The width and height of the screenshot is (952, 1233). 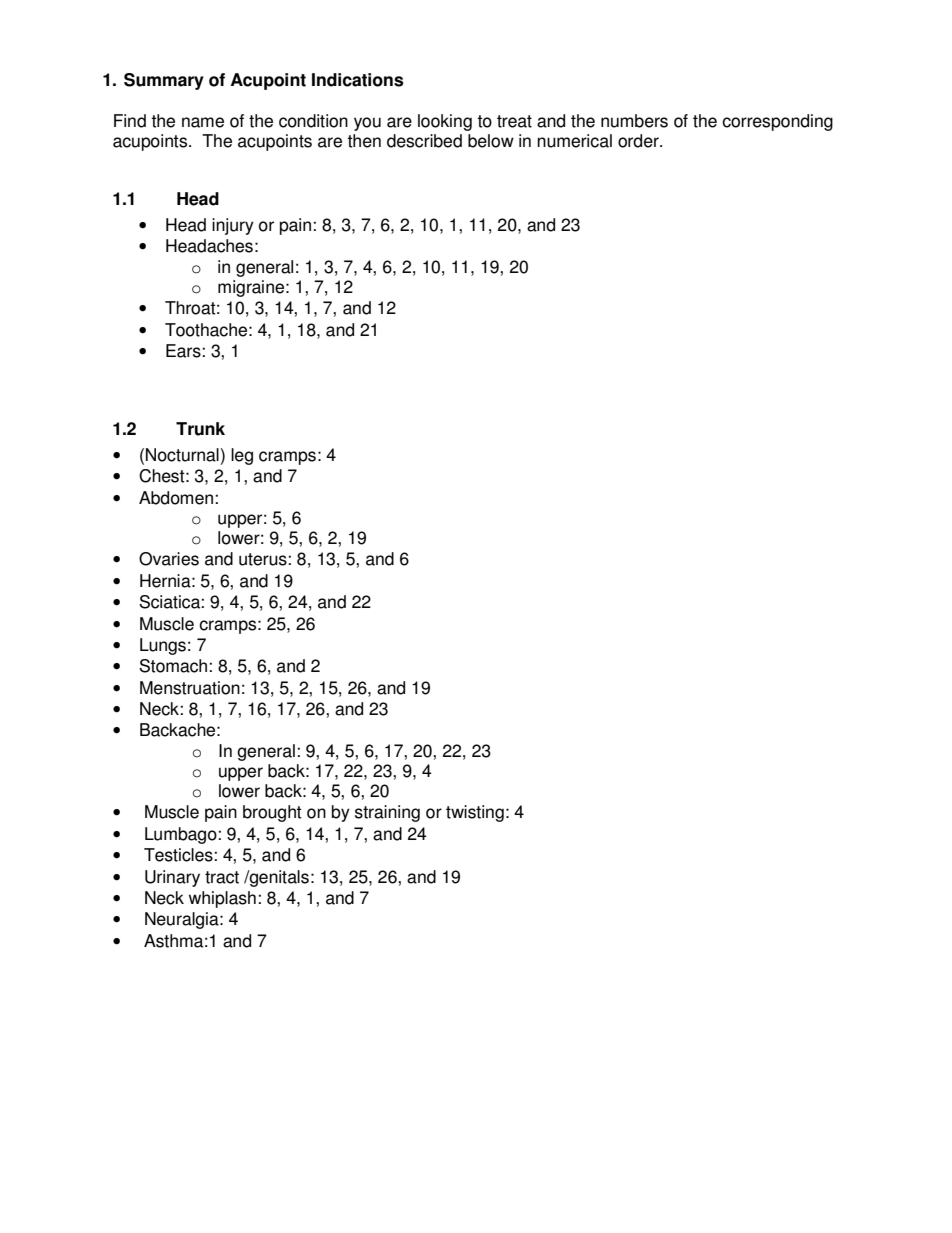 I want to click on leg, so click(x=242, y=456).
